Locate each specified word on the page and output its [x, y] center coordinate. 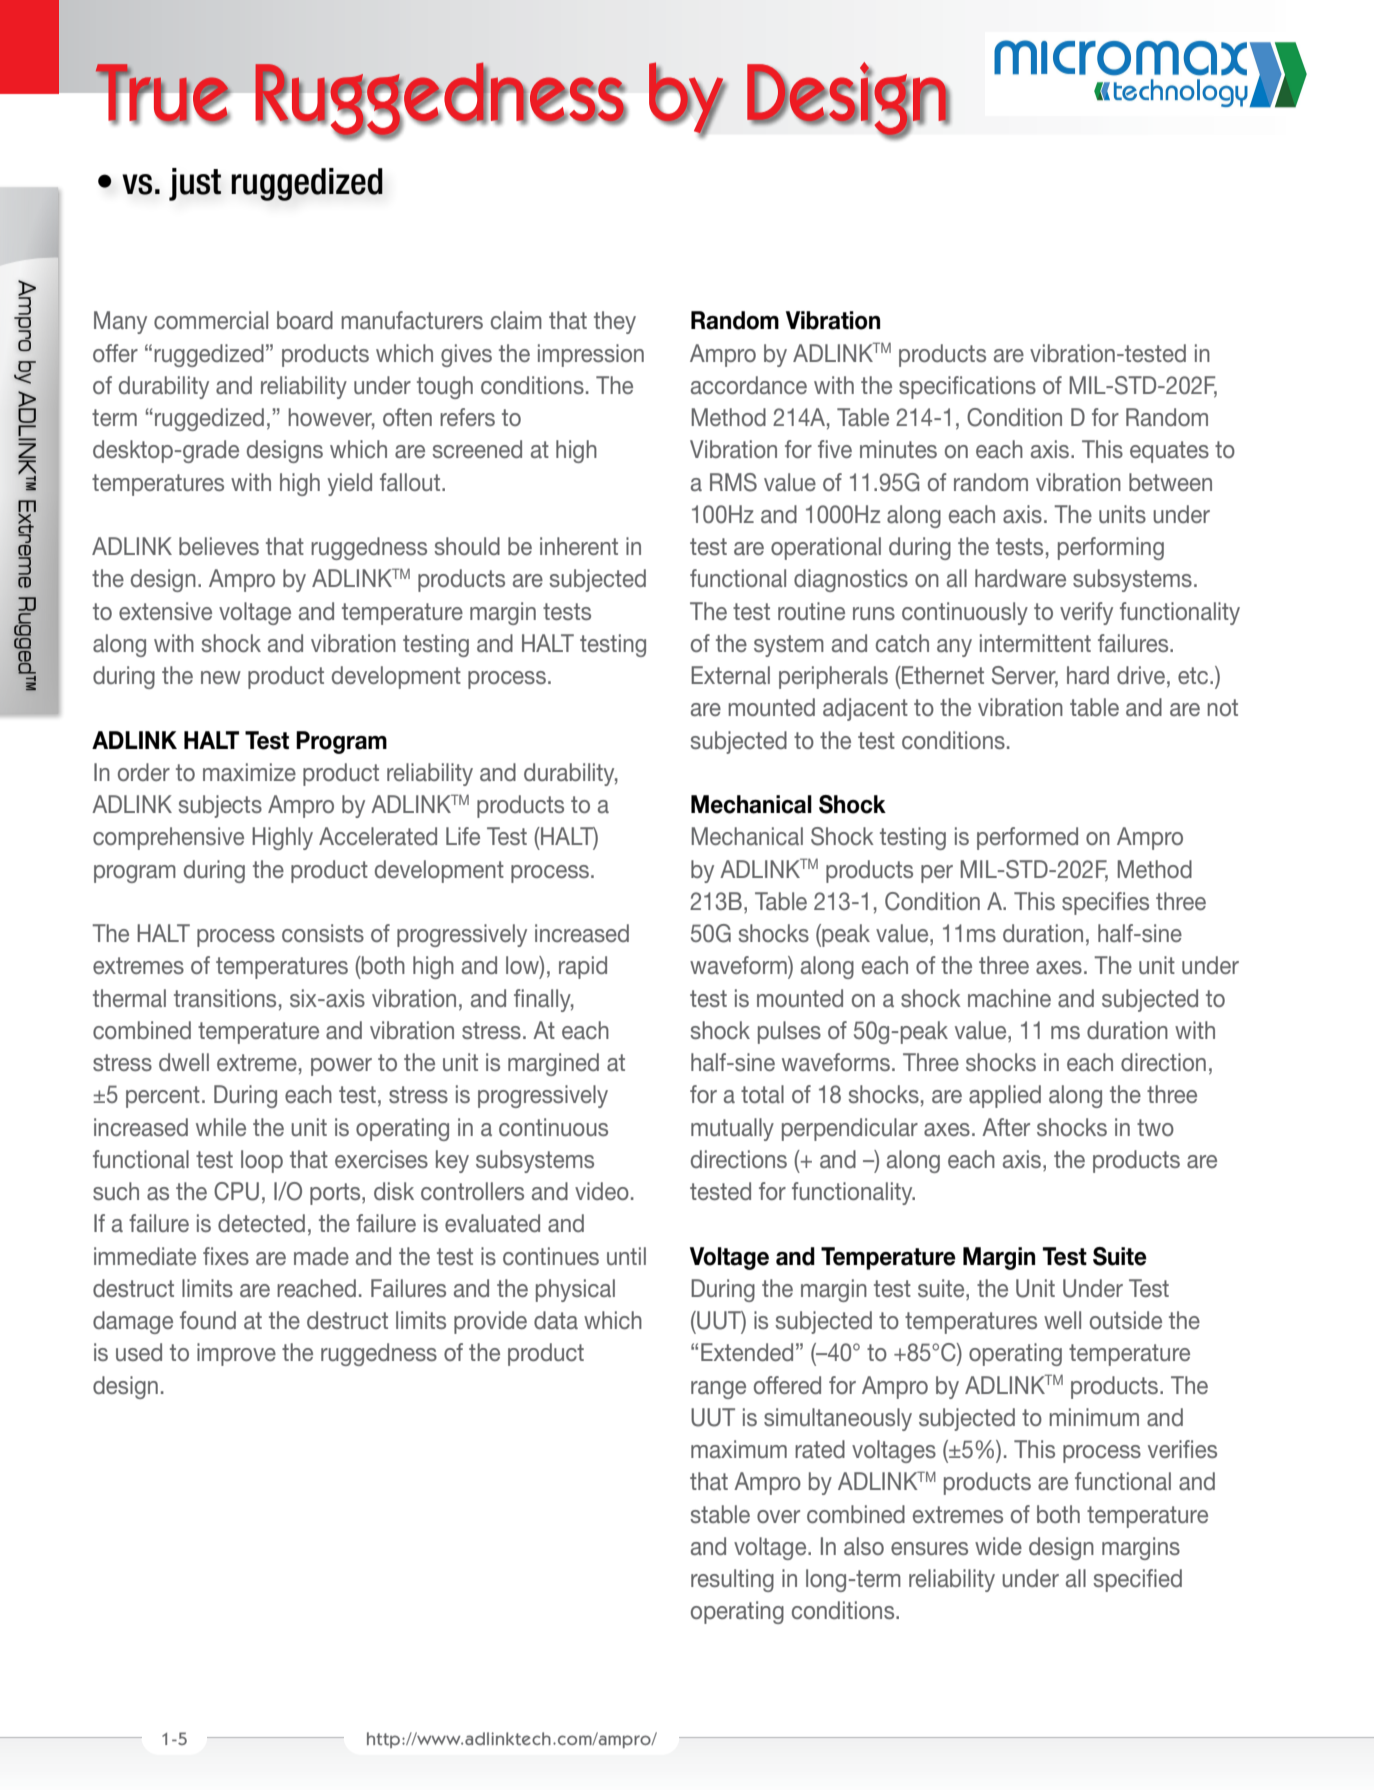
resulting [732, 1580]
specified [1137, 1580]
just [195, 184]
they [615, 322]
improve [236, 1354]
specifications [967, 387]
